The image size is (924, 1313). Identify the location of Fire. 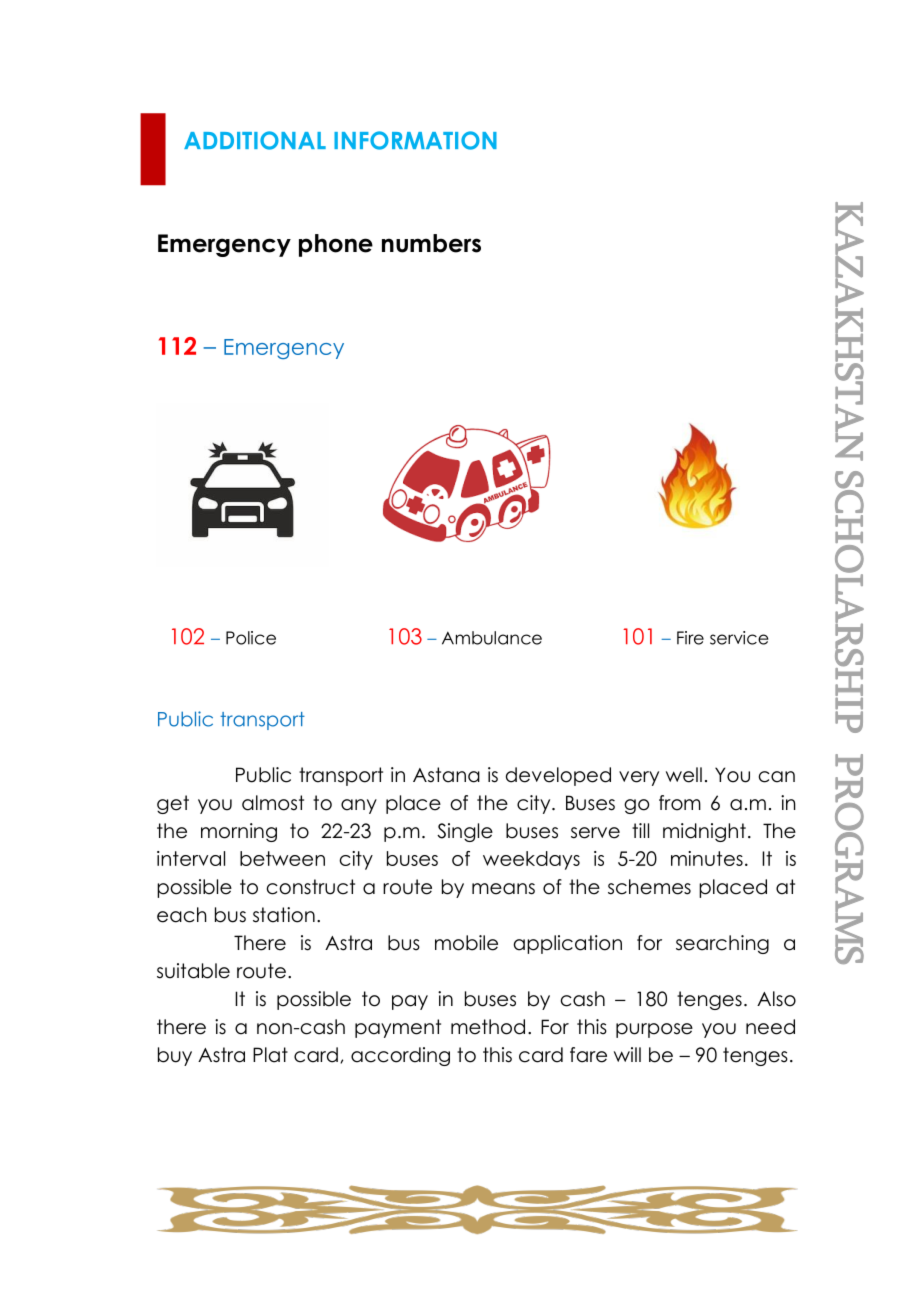
(690, 638).
